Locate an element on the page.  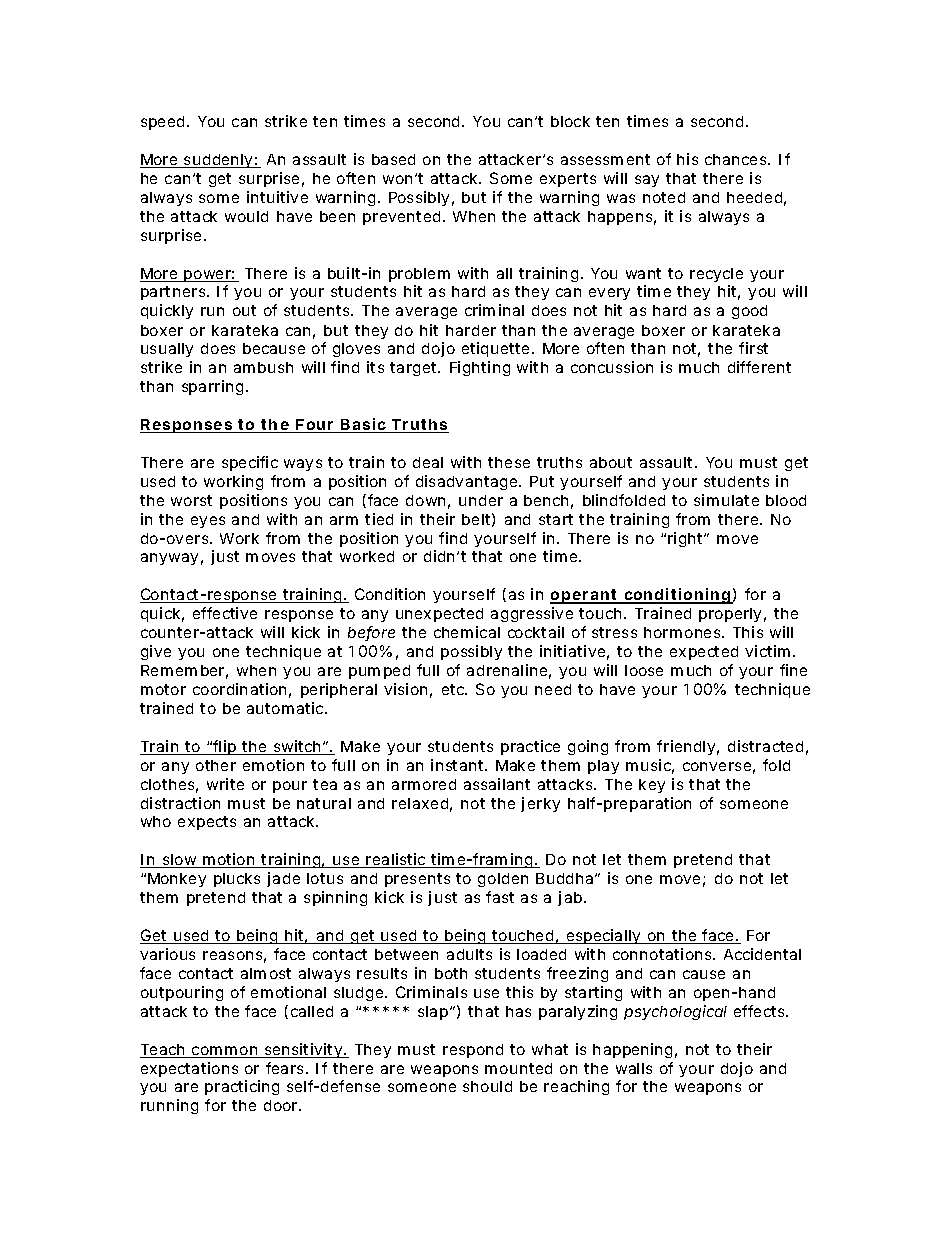
distracted is located at coordinates (765, 746).
